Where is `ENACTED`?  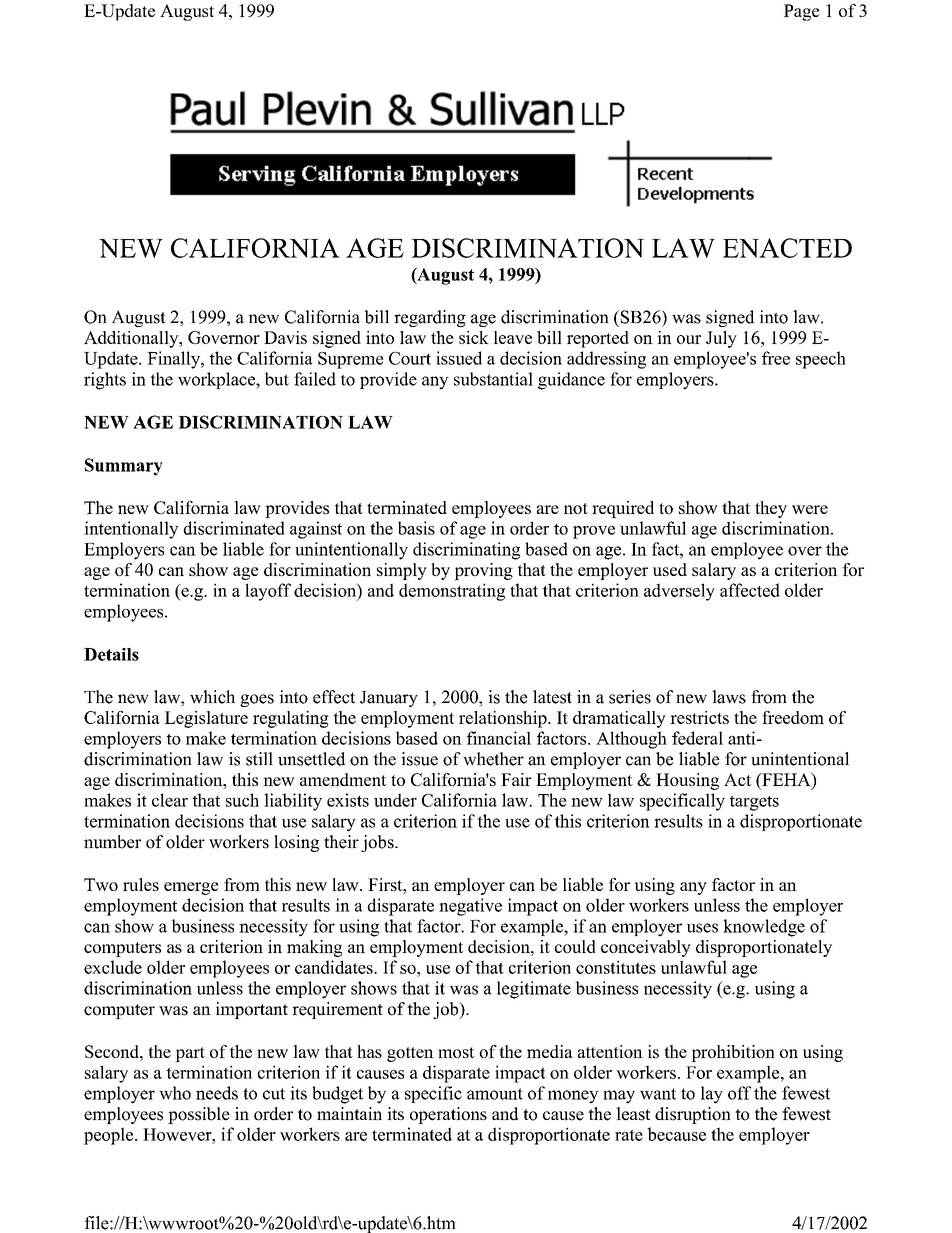 ENACTED is located at coordinates (787, 248).
